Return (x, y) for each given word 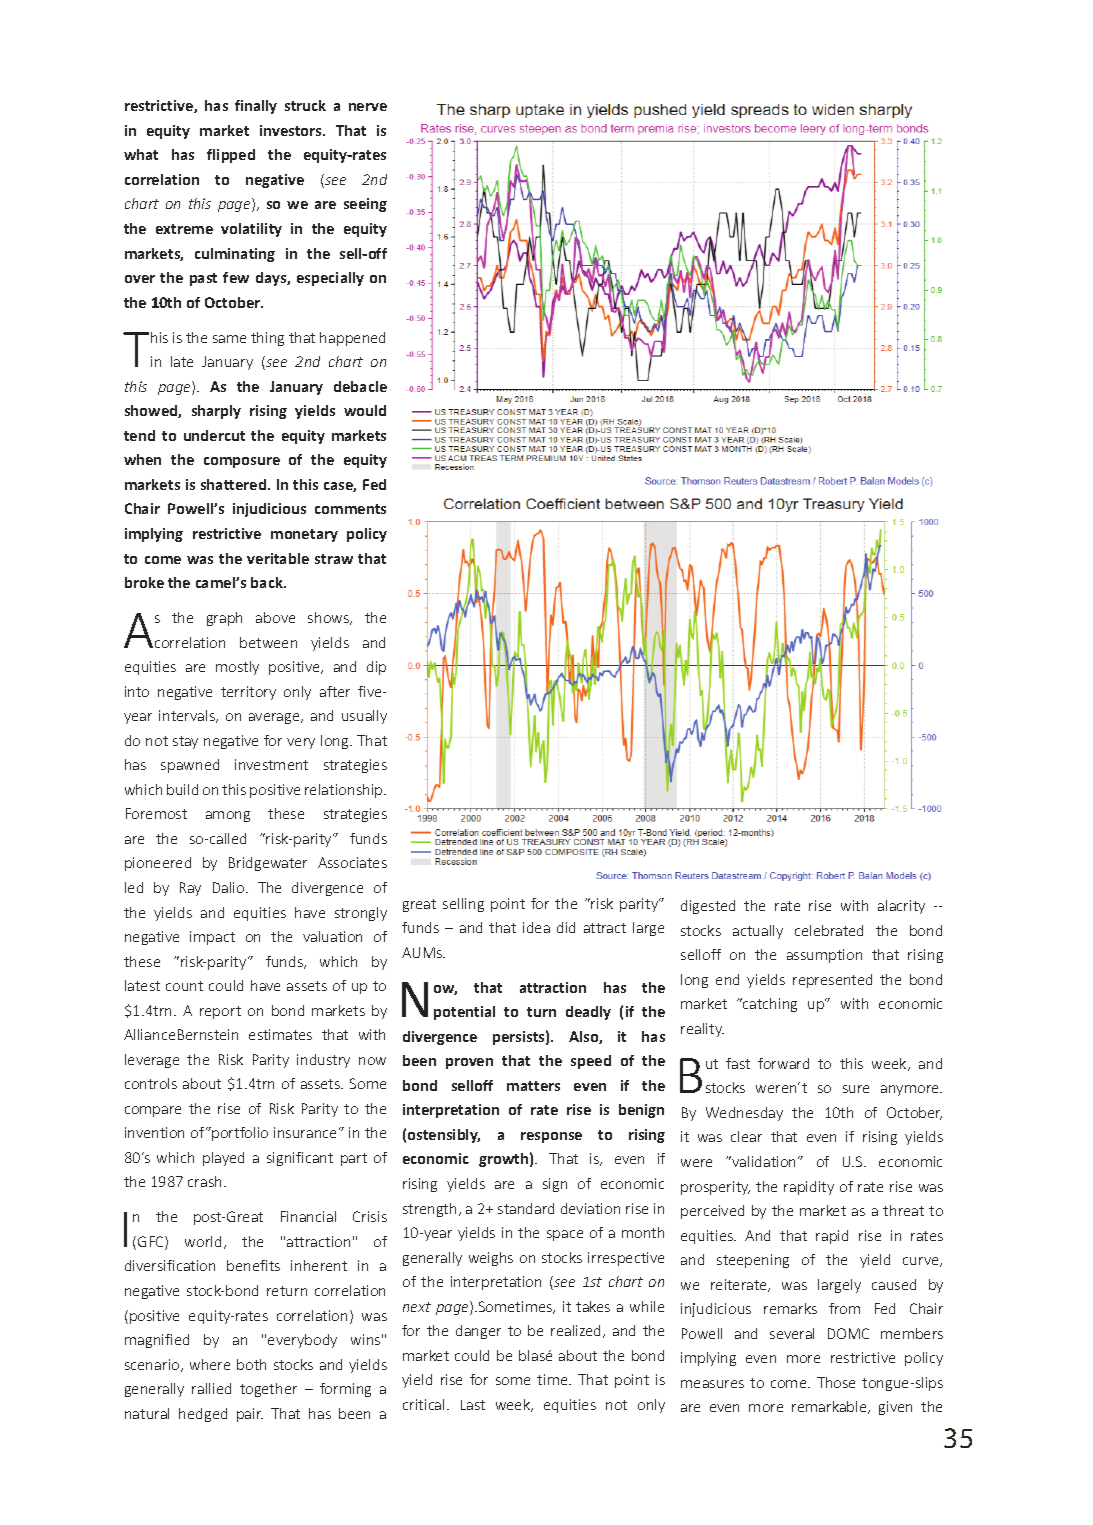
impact (212, 938)
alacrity (901, 907)
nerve (368, 107)
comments (350, 509)
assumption (824, 956)
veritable (278, 558)
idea (536, 927)
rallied (211, 1388)
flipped (231, 156)
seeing (365, 205)
